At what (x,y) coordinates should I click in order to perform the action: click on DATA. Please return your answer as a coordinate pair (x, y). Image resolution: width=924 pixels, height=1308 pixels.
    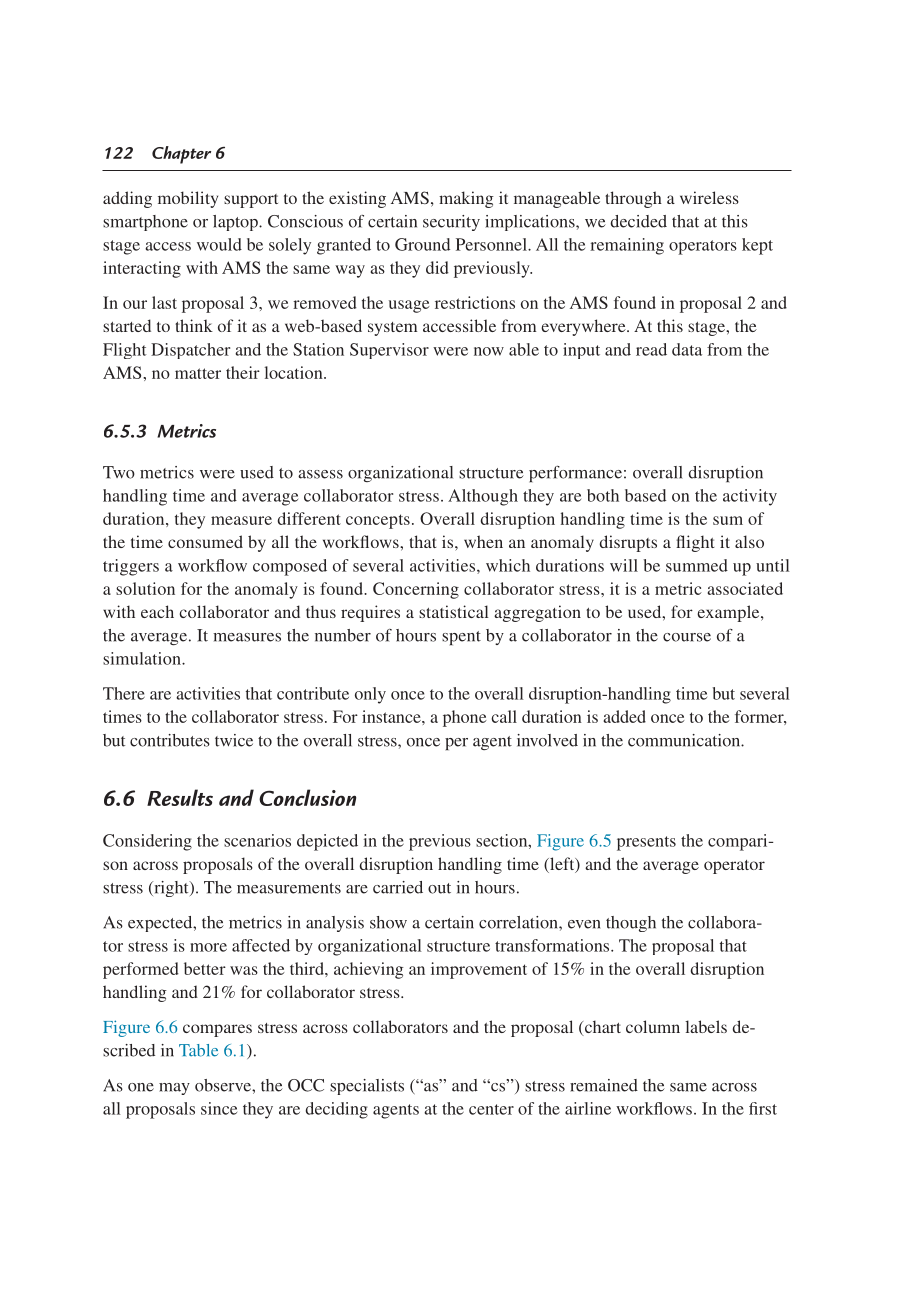
    Looking at the image, I should click on (687, 349).
